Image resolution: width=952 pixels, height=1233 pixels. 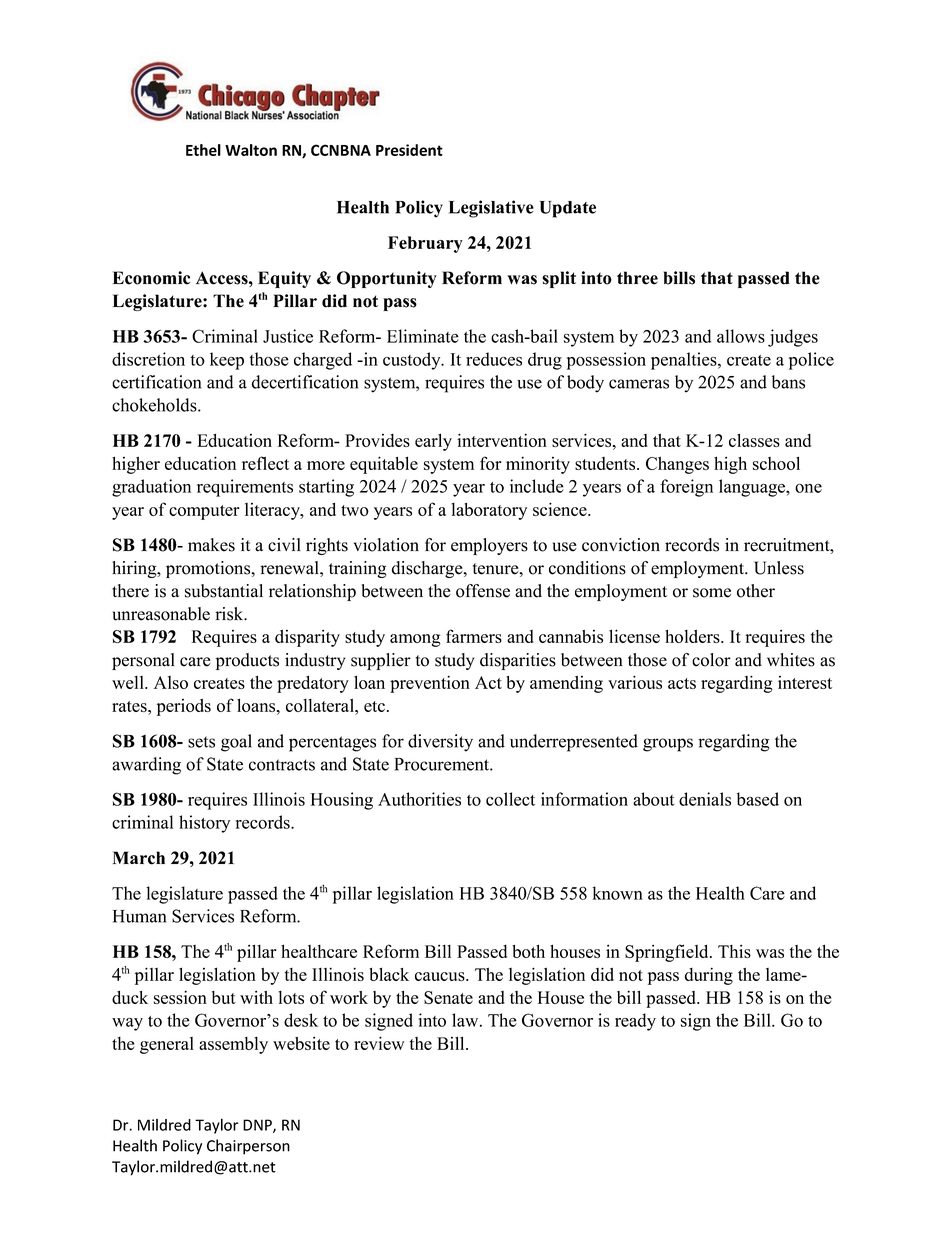 I want to click on three, so click(x=637, y=278).
